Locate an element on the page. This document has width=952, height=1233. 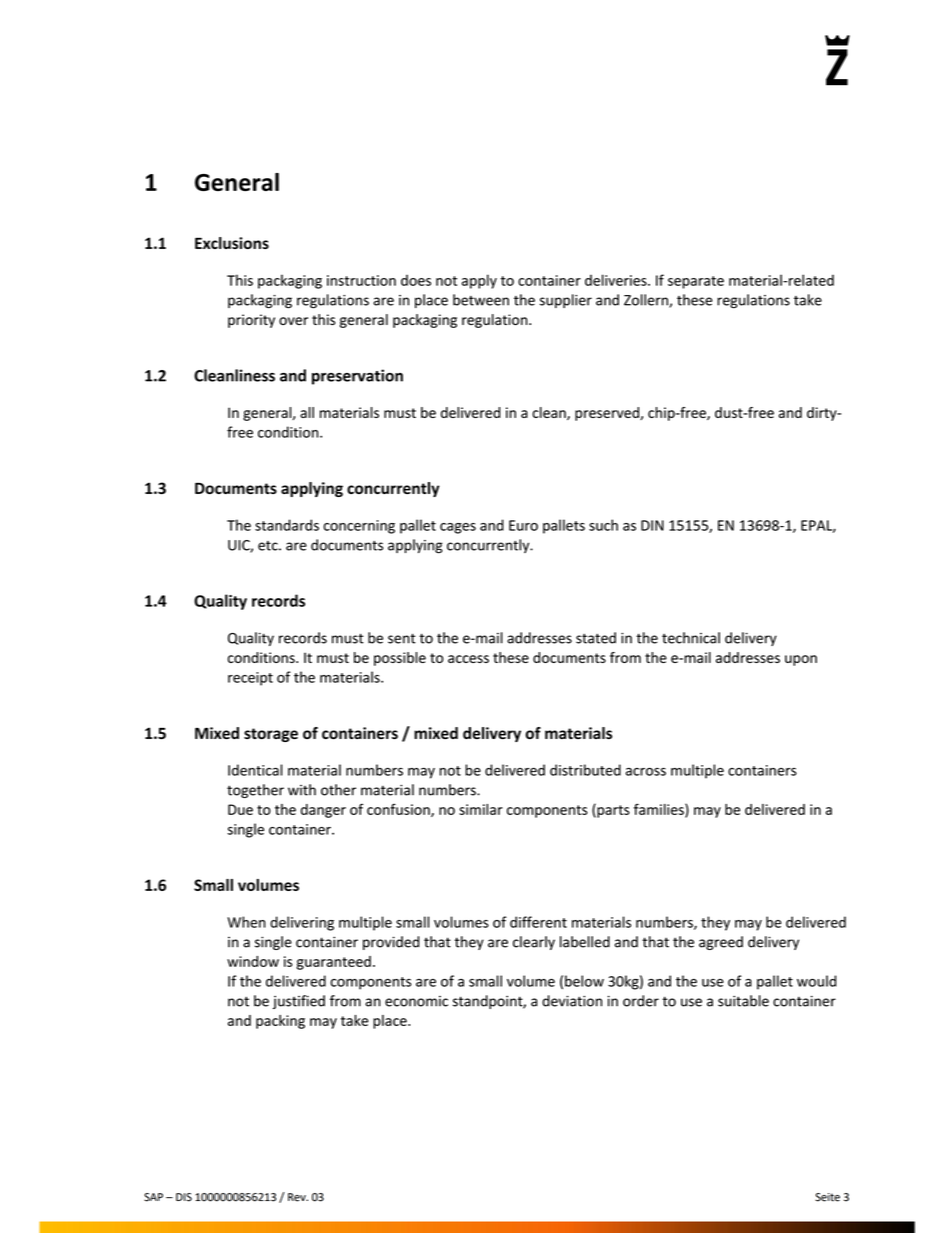
between is located at coordinates (481, 300).
